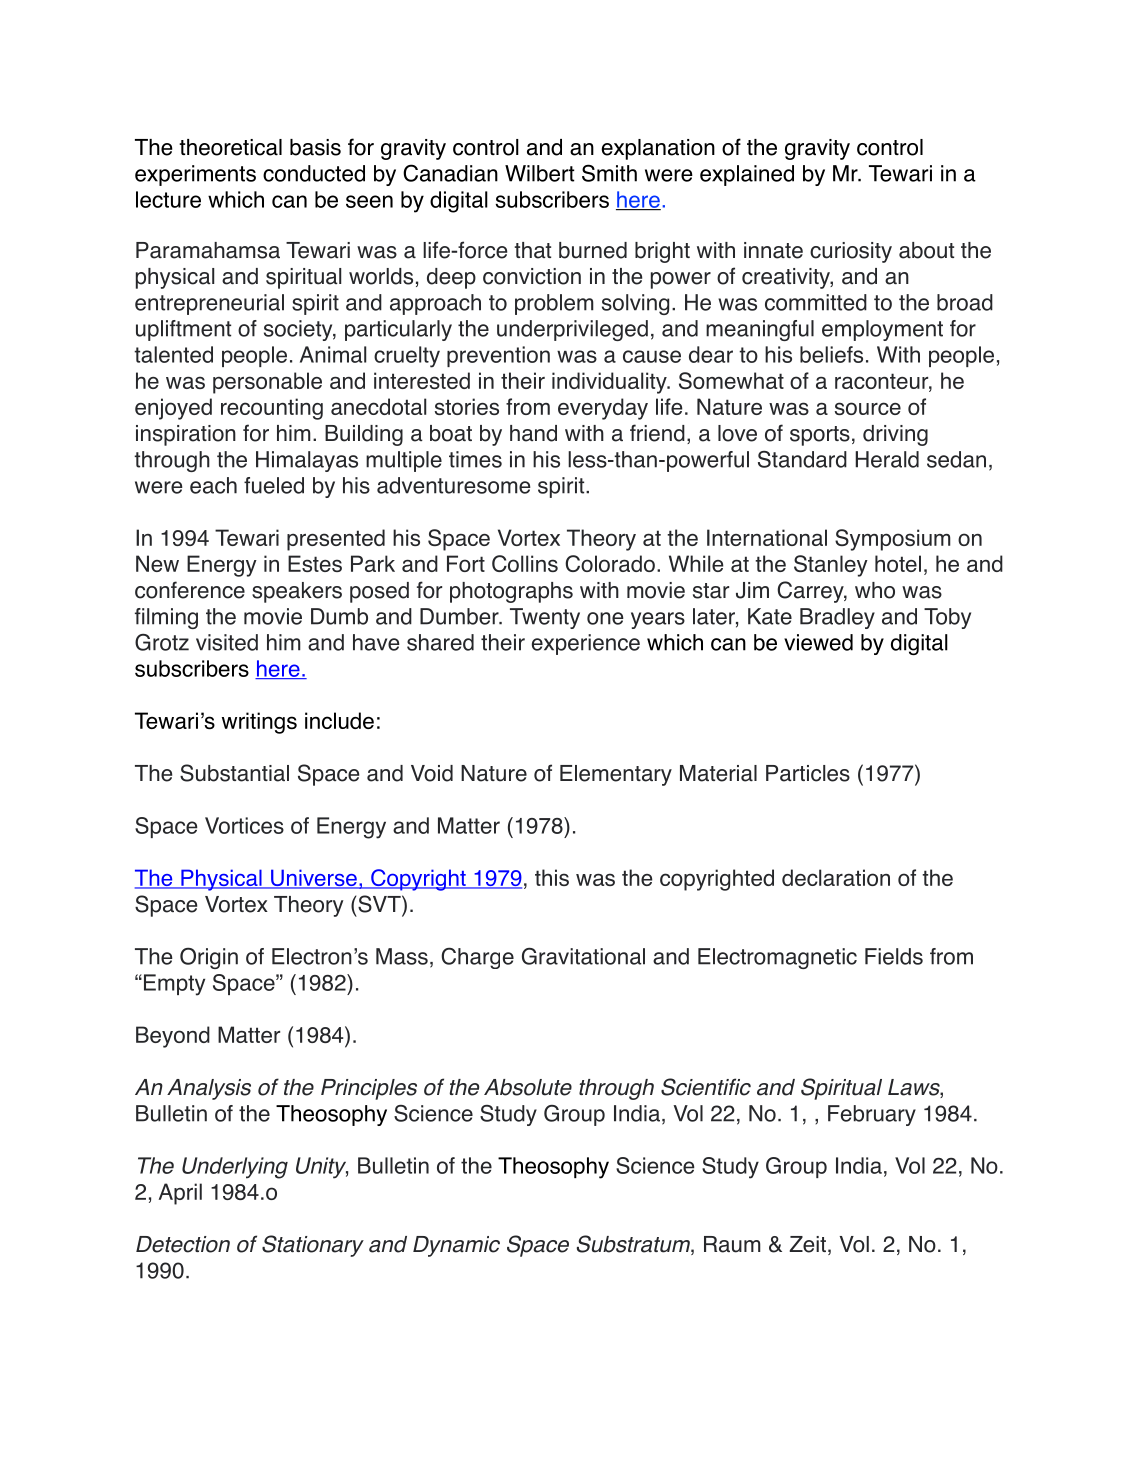 Image resolution: width=1144 pixels, height=1480 pixels. Describe the element at coordinates (314, 879) in the screenshot. I see `Universe` at that location.
